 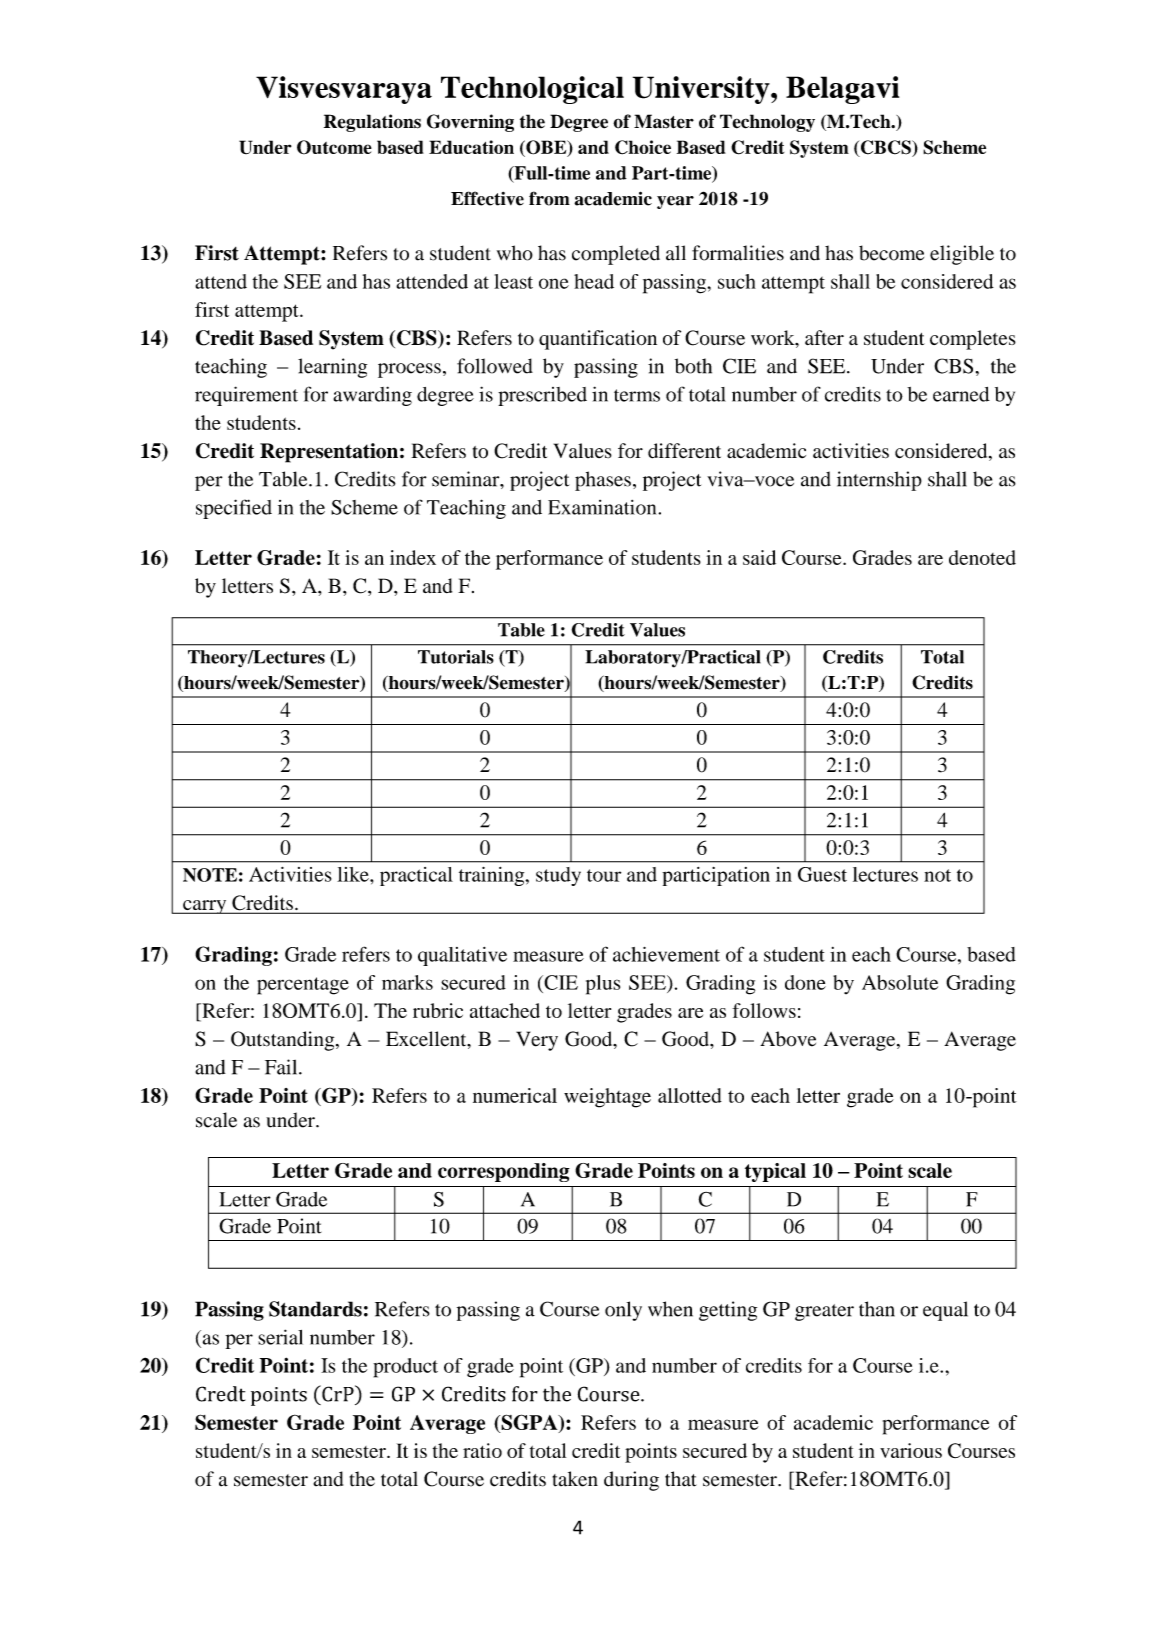 What do you see at coordinates (900, 982) in the screenshot?
I see `Absolute` at bounding box center [900, 982].
